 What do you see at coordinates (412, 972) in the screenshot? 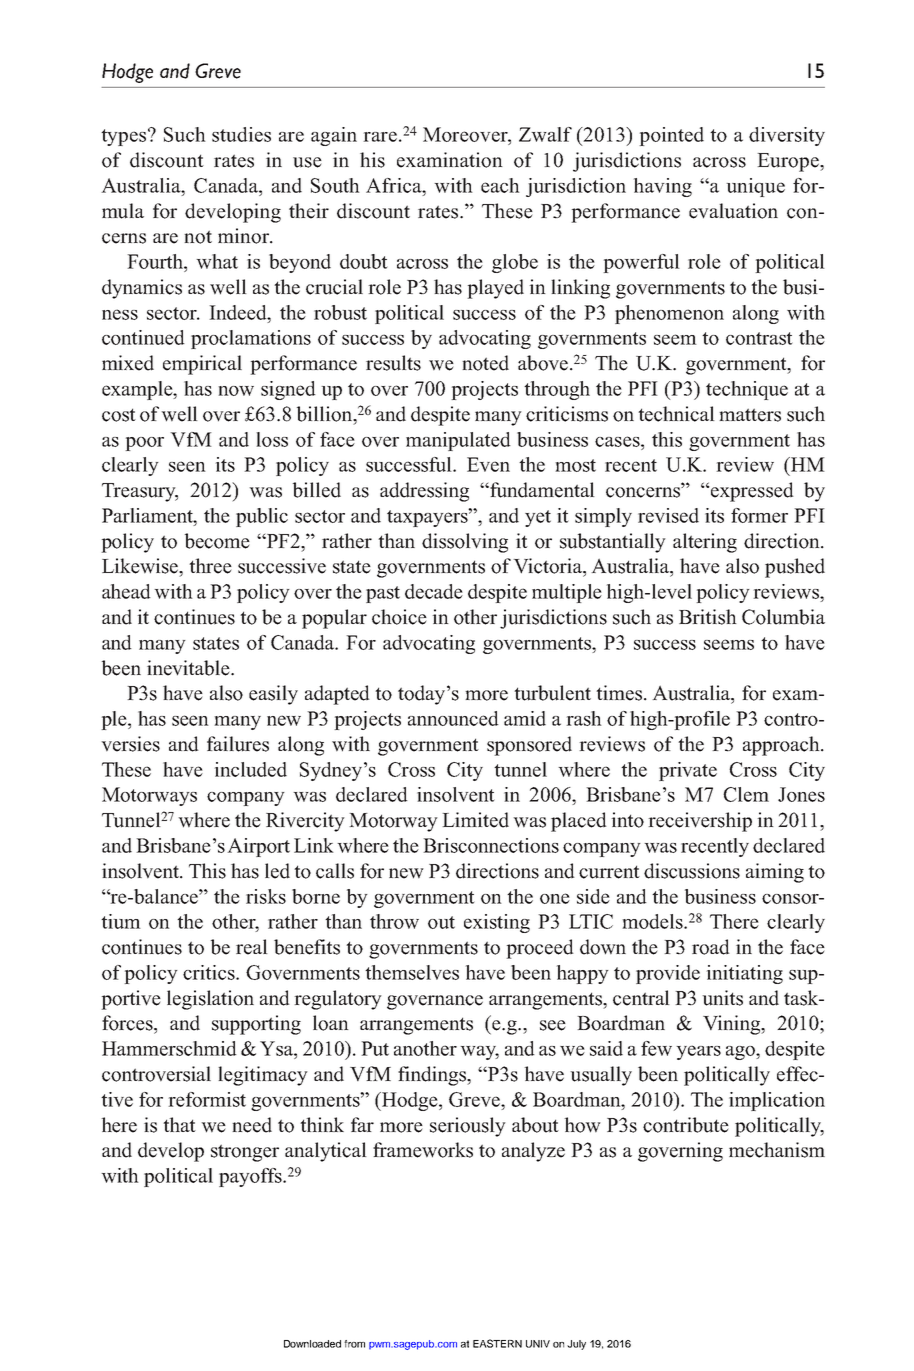
I see `themselves` at bounding box center [412, 972].
